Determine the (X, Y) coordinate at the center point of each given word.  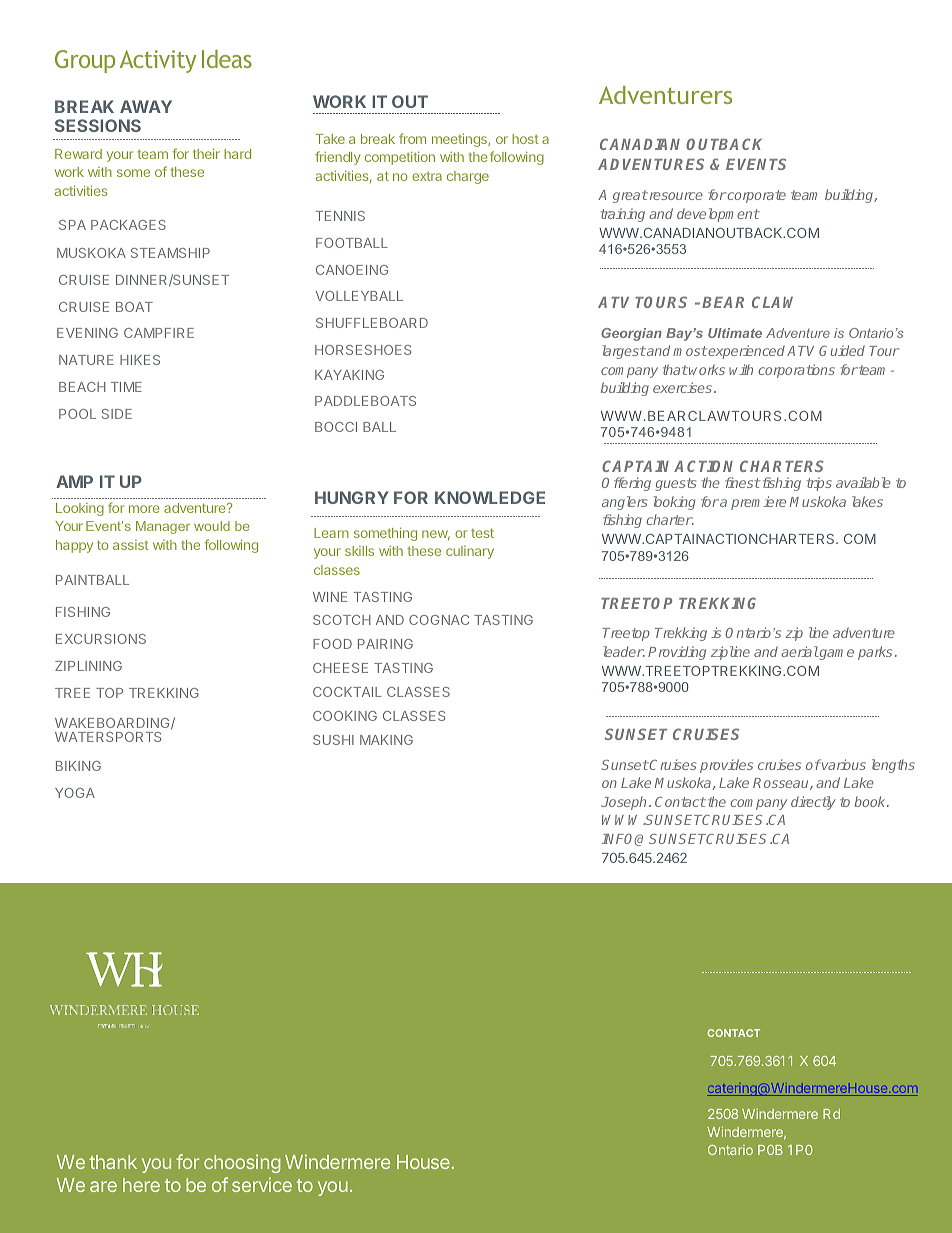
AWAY (146, 106)
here (141, 1185)
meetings (460, 140)
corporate (757, 196)
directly (813, 803)
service (262, 1184)
